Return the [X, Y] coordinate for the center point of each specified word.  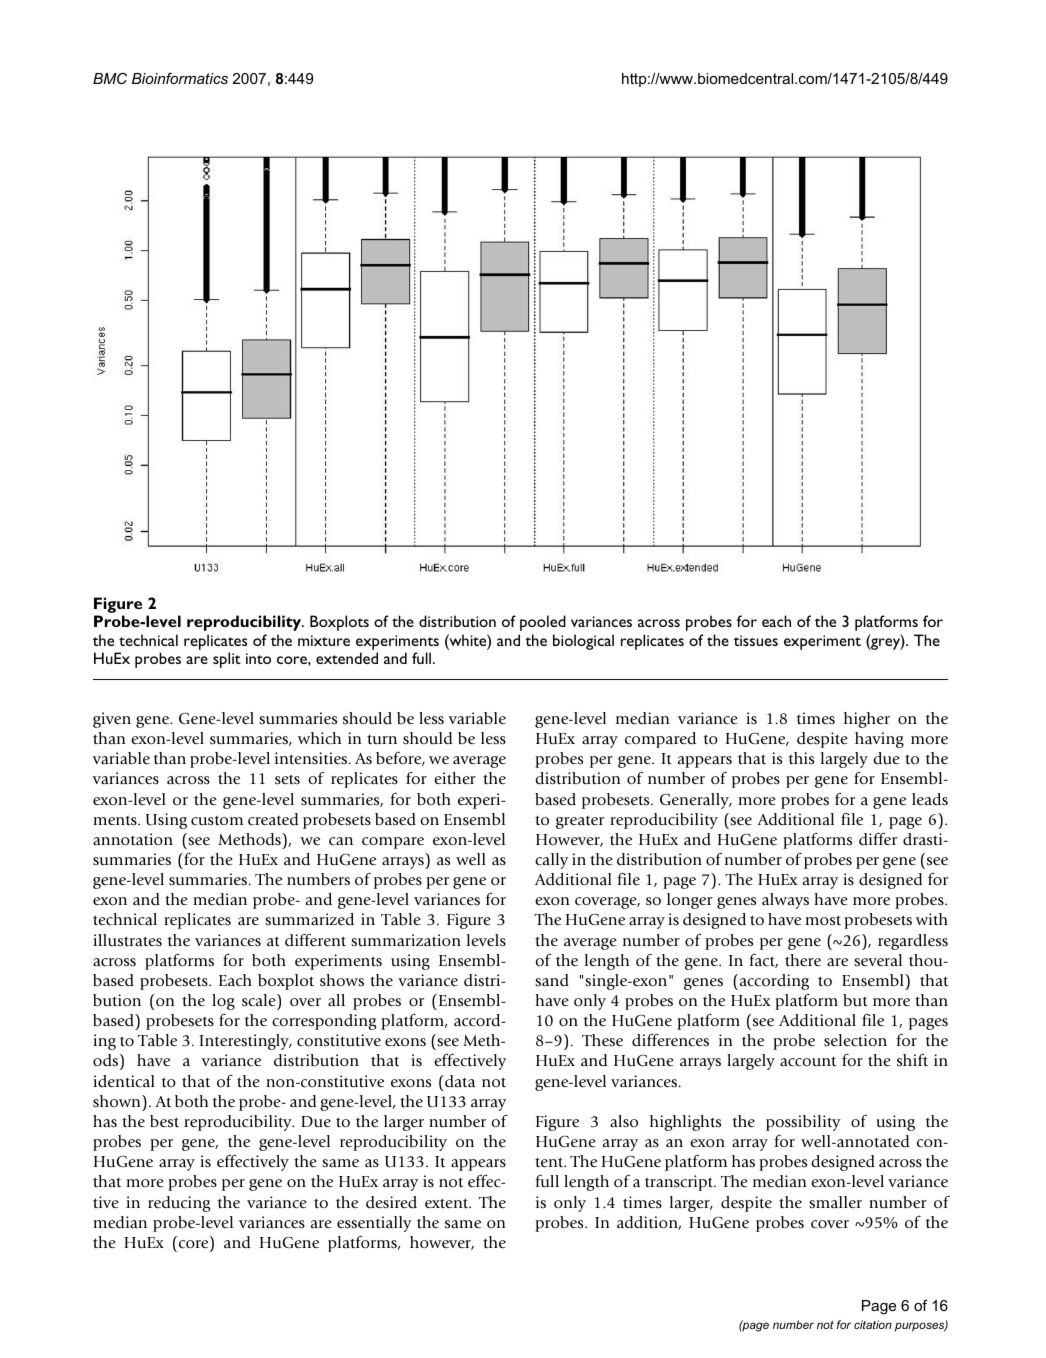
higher [867, 720]
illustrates [127, 940]
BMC [110, 78]
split [227, 660]
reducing [179, 1204]
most [823, 920]
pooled [543, 623]
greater [580, 822]
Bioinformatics [180, 78]
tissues [756, 640]
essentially [374, 1224]
